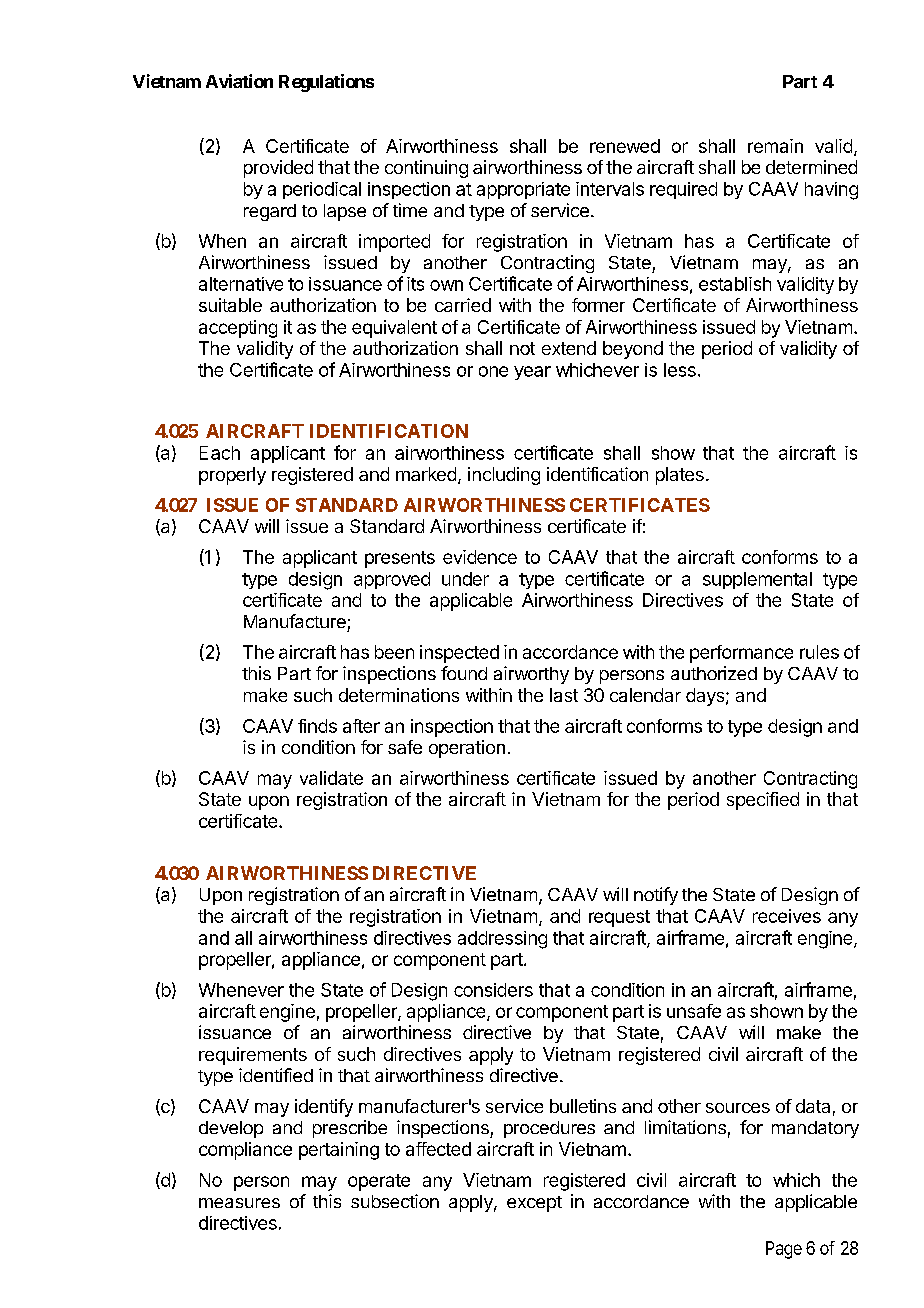 This page has width=924, height=1308. Describe the element at coordinates (317, 726) in the page. I see `finds` at that location.
